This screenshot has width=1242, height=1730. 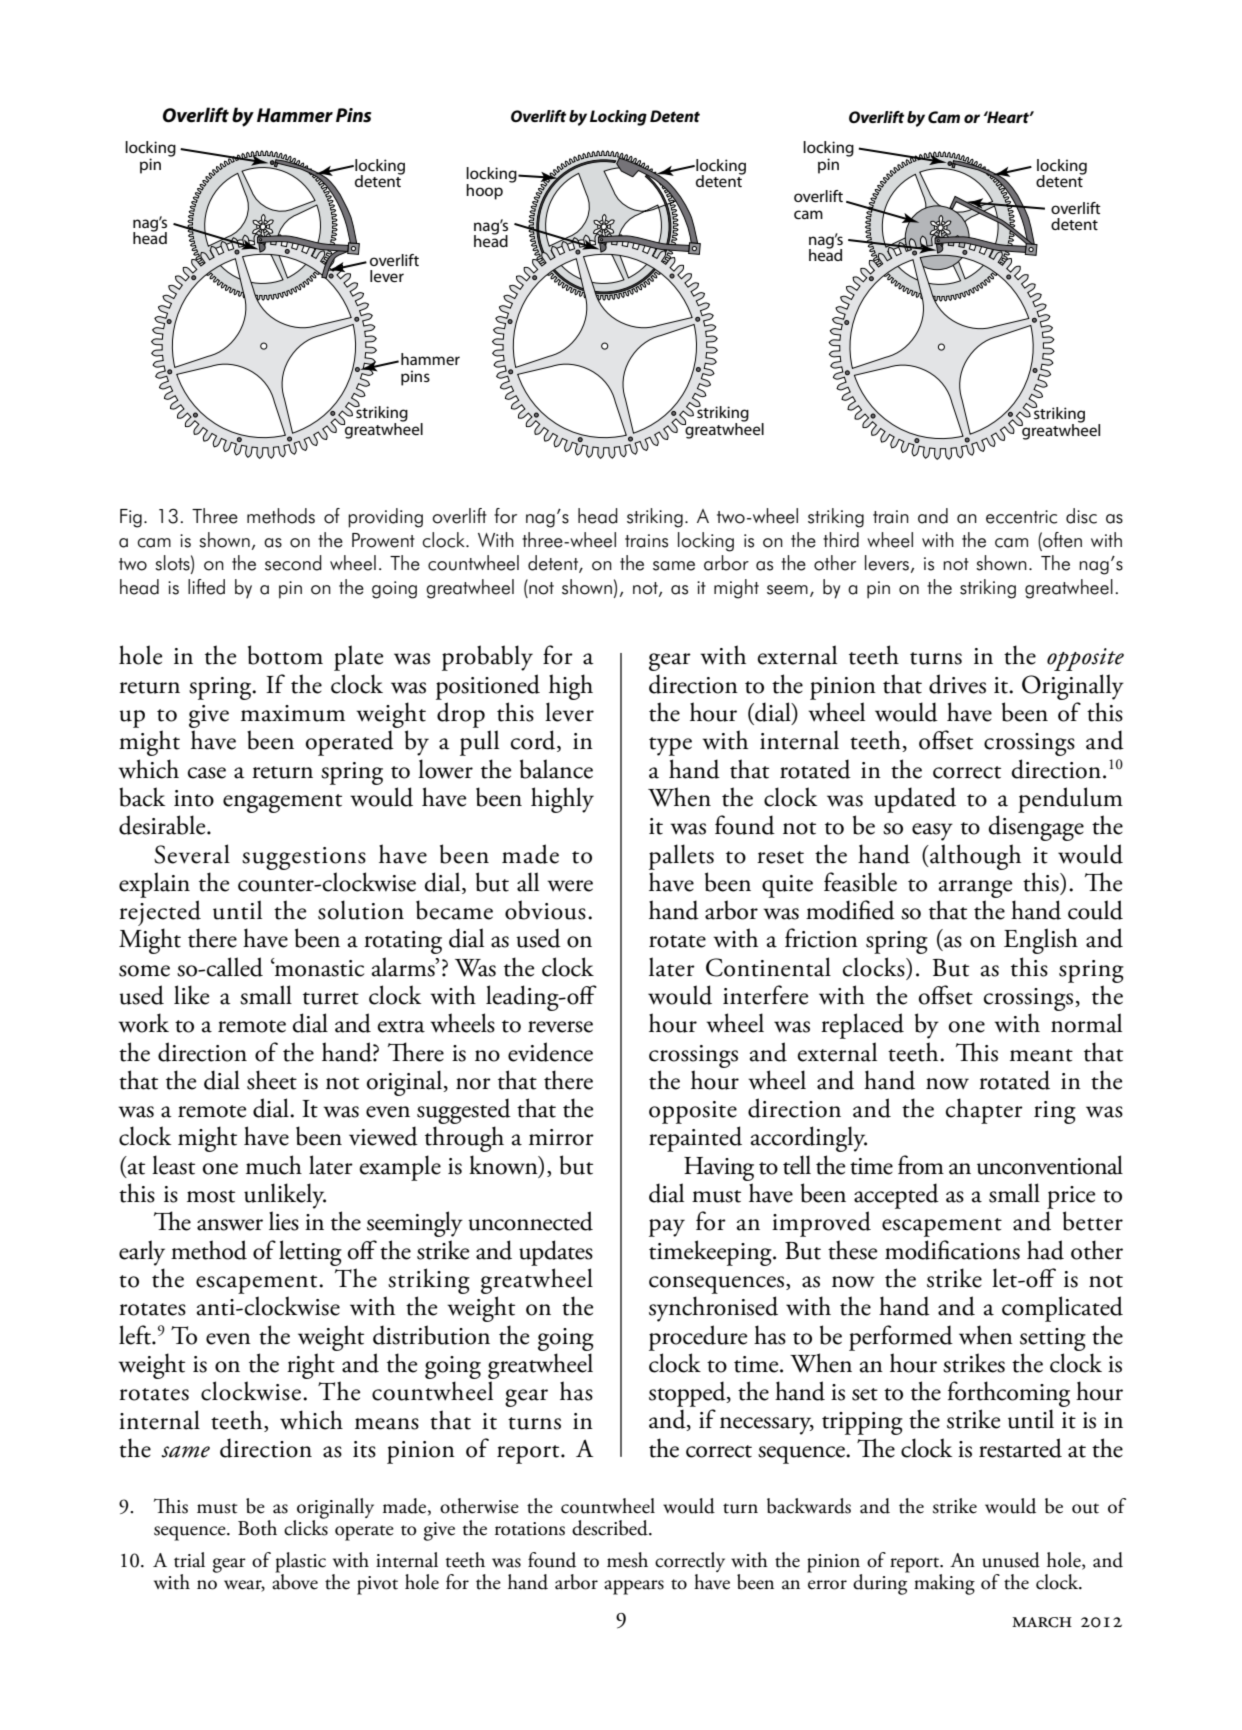 I want to click on repainted, so click(x=695, y=1139).
